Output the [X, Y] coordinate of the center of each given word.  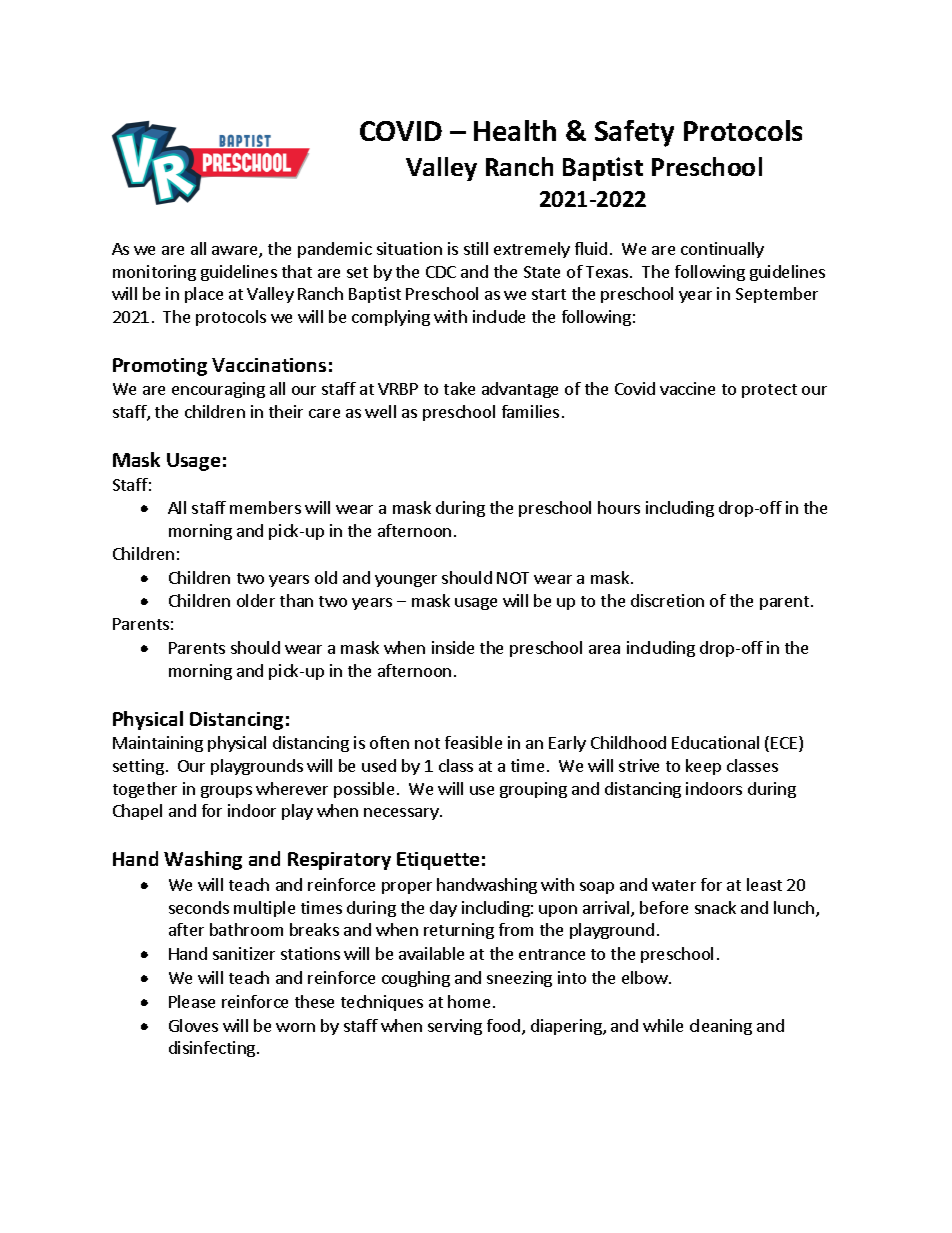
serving [455, 1027]
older [256, 600]
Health [515, 130]
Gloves [193, 1025]
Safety [634, 133]
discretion [667, 600]
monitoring [154, 273]
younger [406, 581]
